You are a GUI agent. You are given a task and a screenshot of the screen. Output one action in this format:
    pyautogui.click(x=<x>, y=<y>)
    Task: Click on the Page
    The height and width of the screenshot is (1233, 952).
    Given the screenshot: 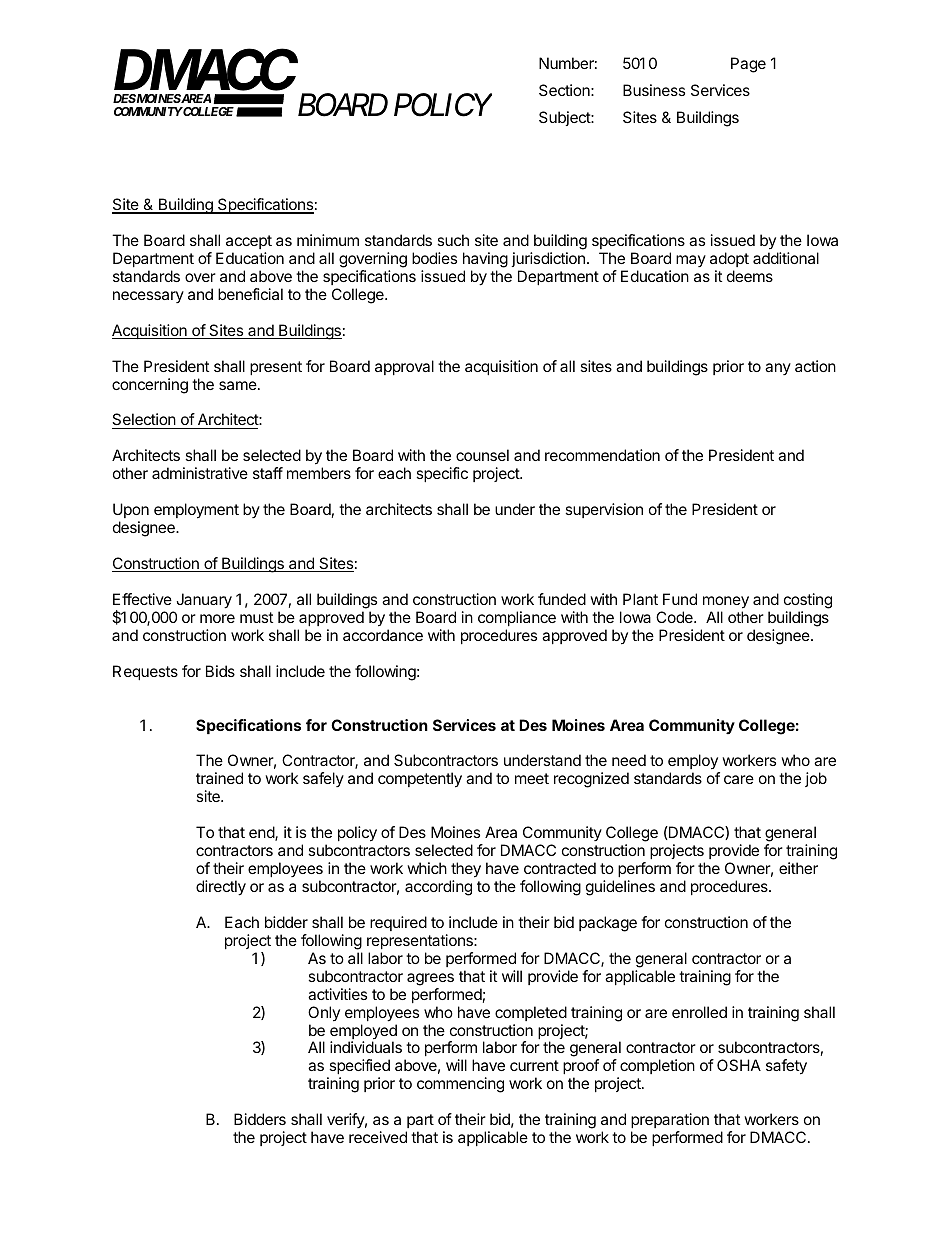 What is the action you would take?
    pyautogui.click(x=748, y=65)
